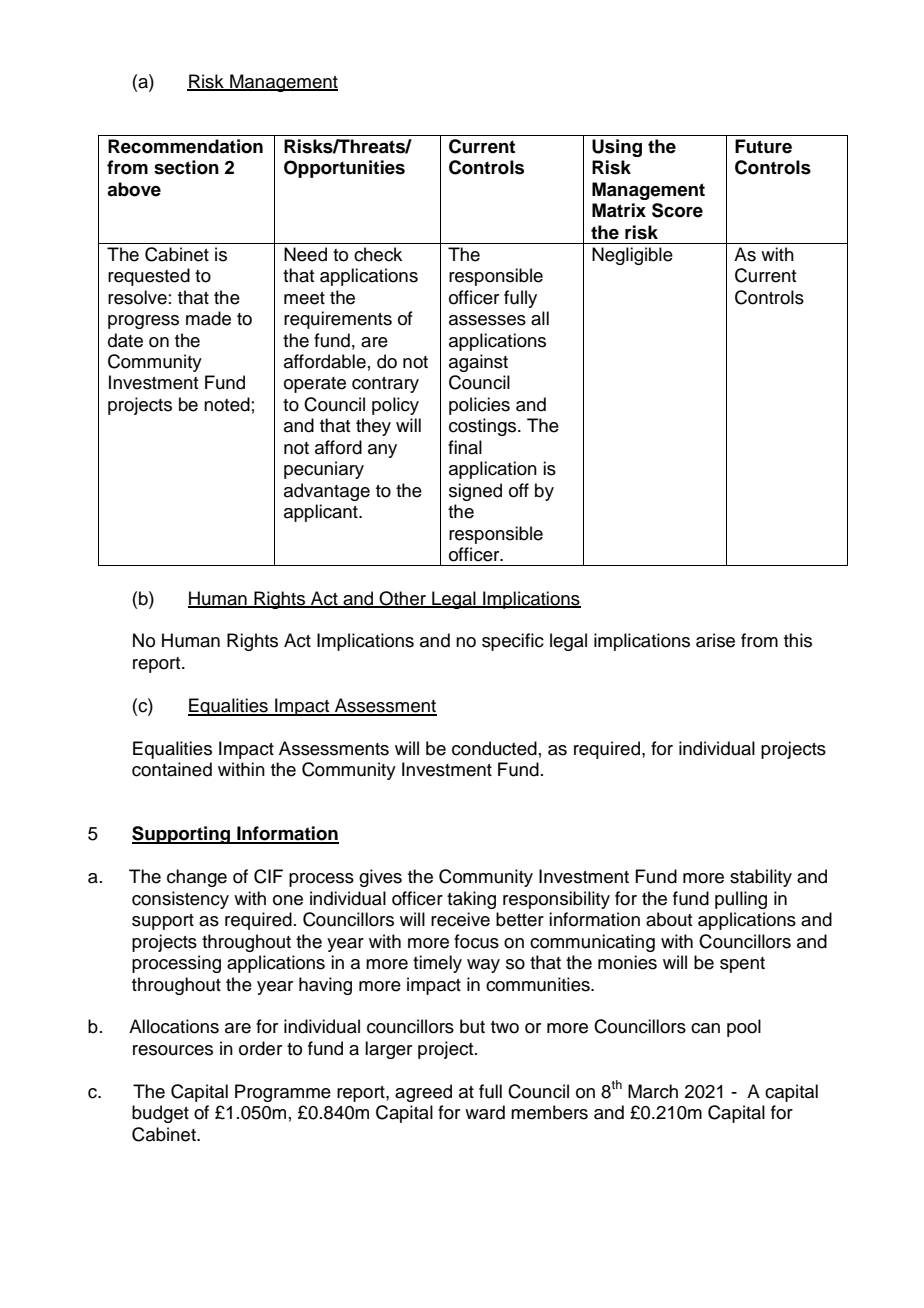  Describe the element at coordinates (186, 167) in the image. I see `section` at that location.
